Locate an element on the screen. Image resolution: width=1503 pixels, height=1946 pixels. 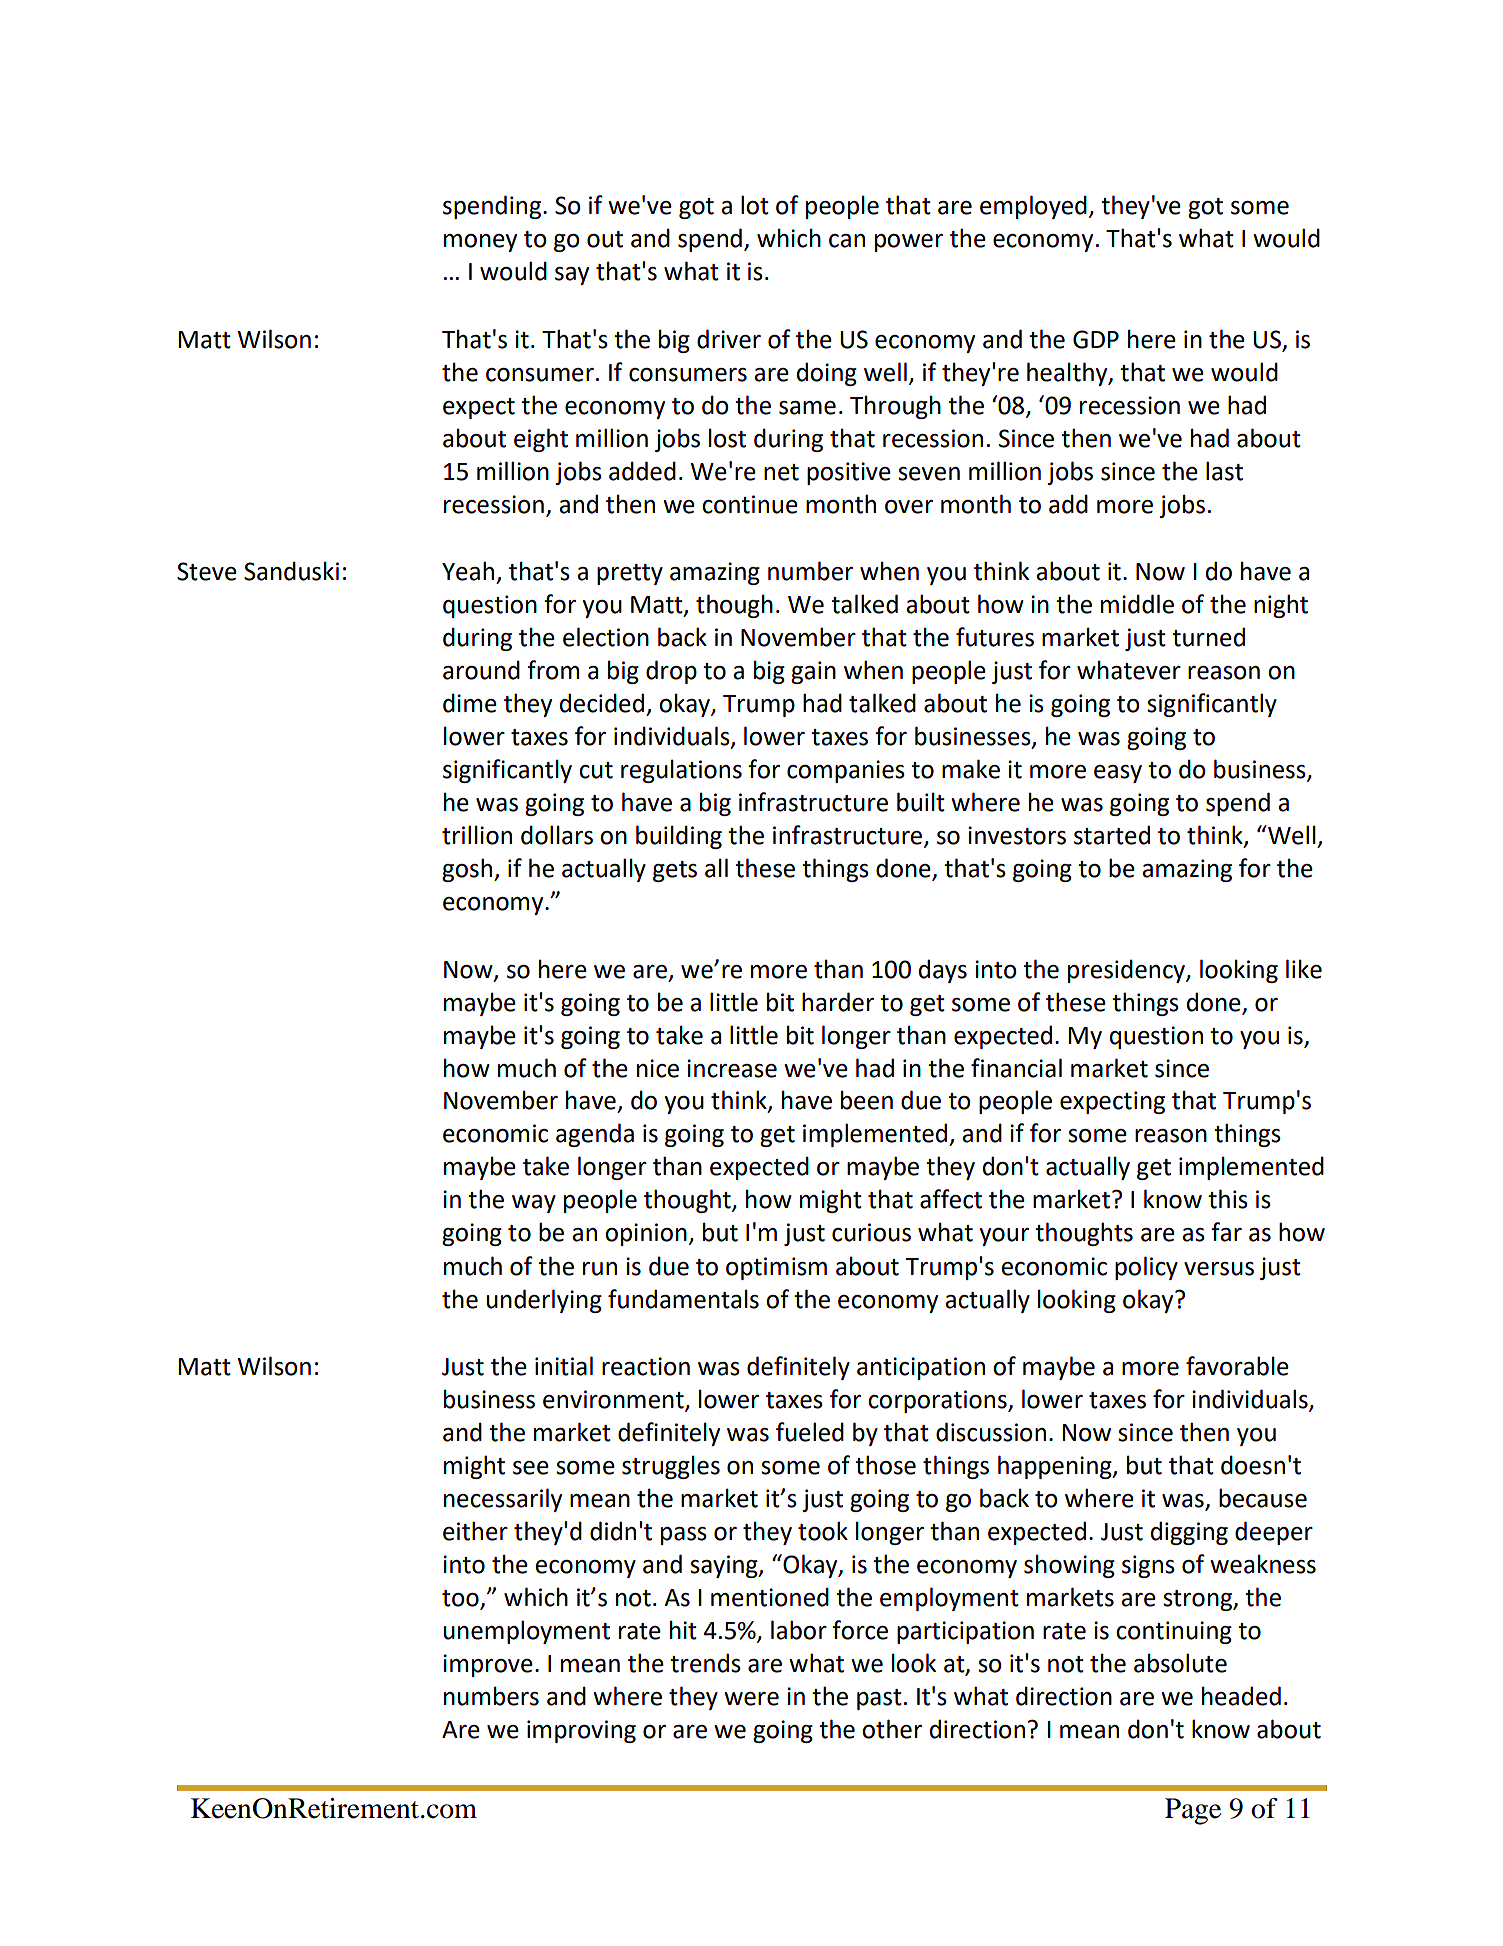
regulations is located at coordinates (681, 771).
